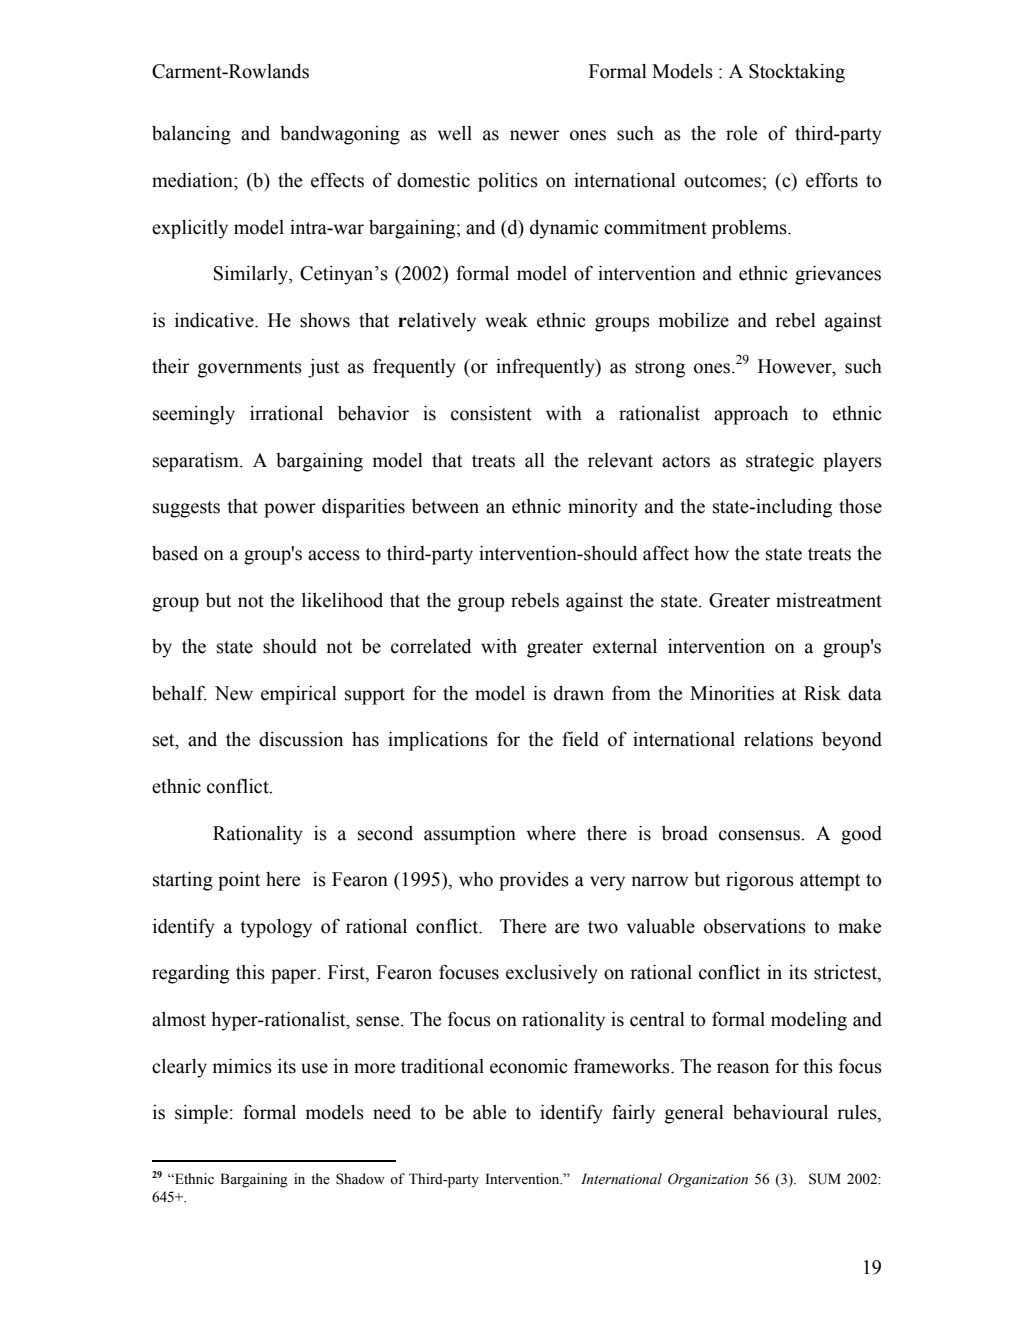  Describe the element at coordinates (832, 180) in the image. I see `efforts` at that location.
